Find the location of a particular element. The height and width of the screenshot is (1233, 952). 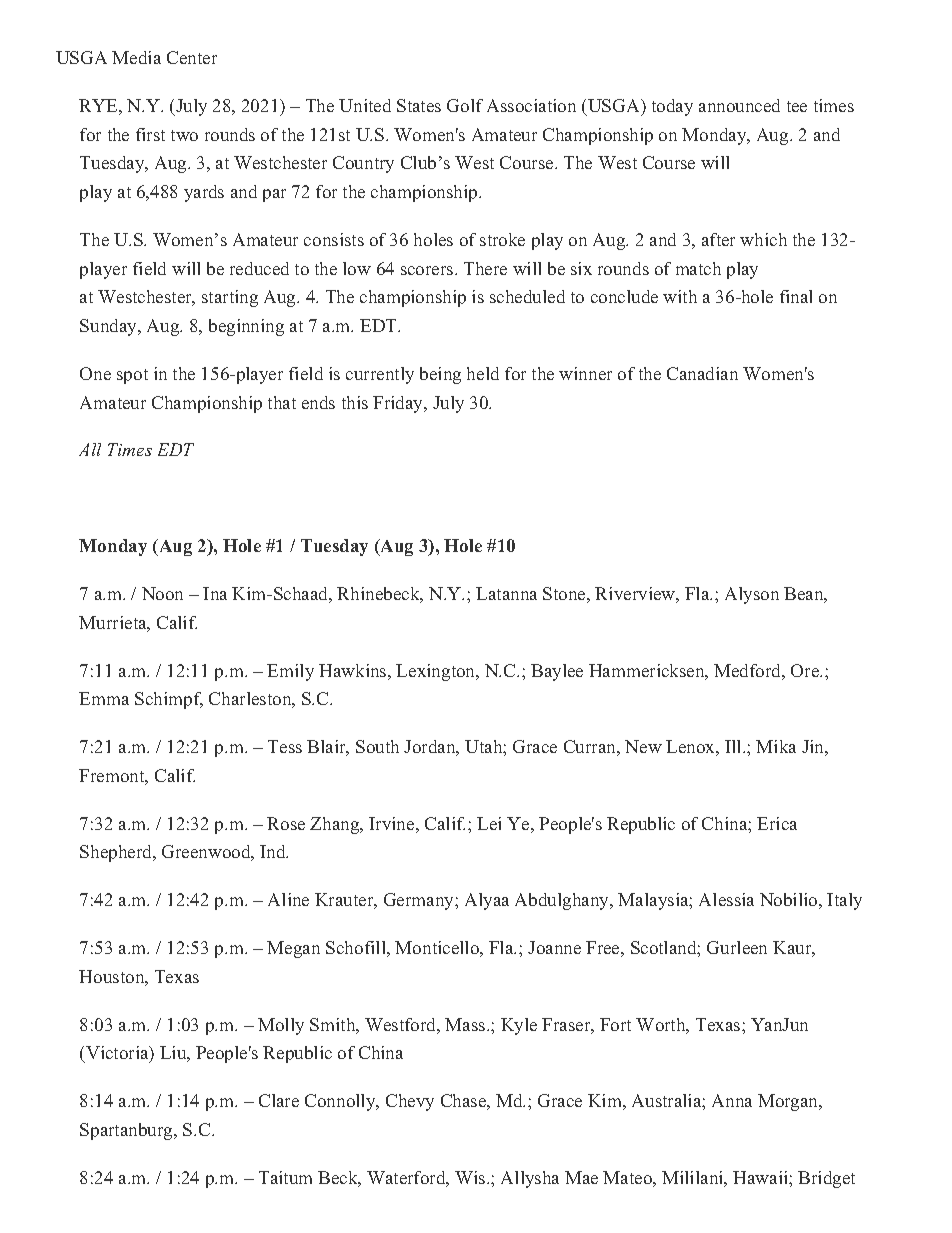

Lei is located at coordinates (489, 823).
